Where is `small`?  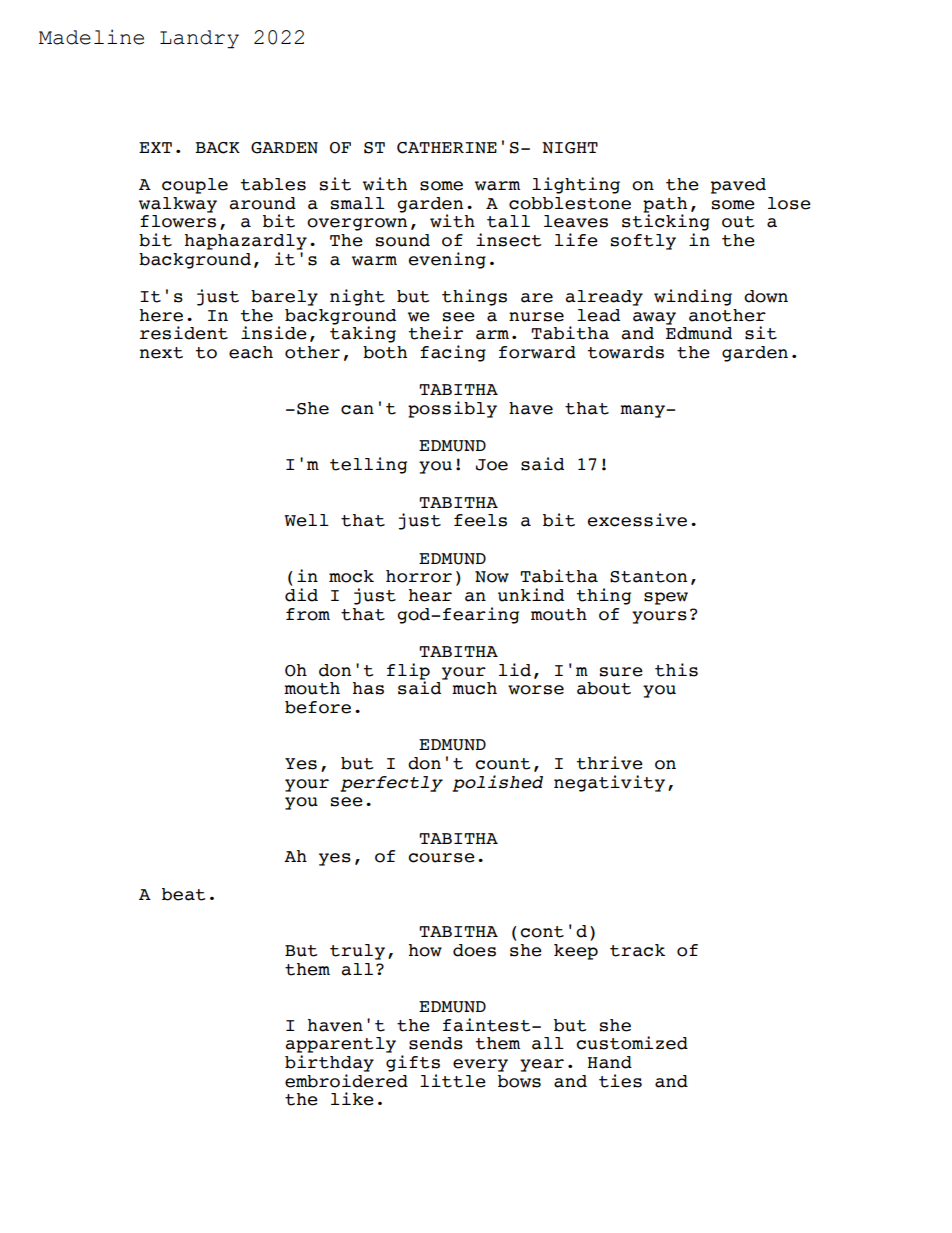
small is located at coordinates (358, 203).
